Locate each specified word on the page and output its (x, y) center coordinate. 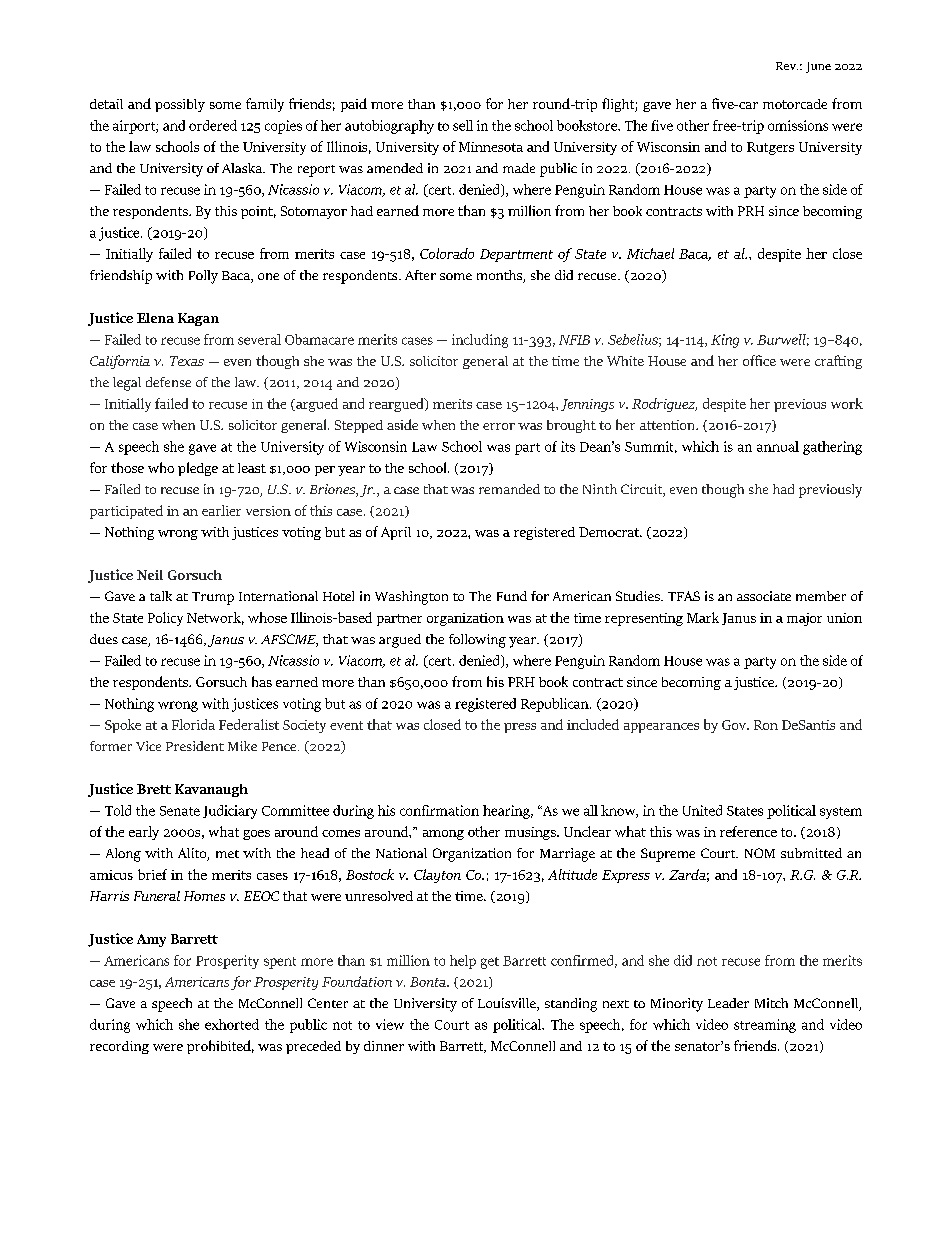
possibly (180, 105)
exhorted (232, 1024)
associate (764, 596)
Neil (150, 575)
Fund (512, 596)
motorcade (795, 104)
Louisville (508, 1004)
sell (463, 125)
